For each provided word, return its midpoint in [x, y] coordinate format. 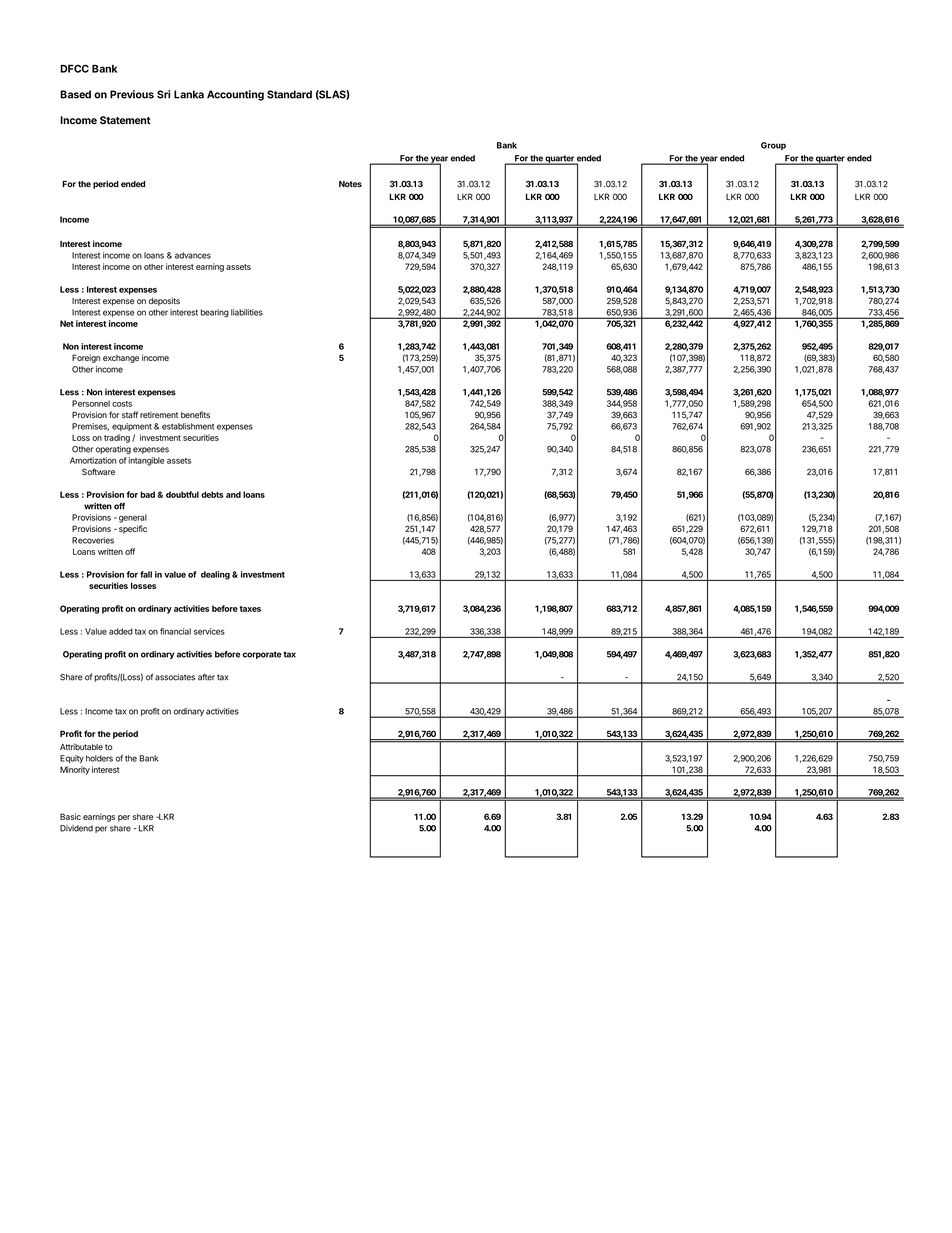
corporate [262, 655]
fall [146, 574]
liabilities [247, 312]
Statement [125, 120]
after [206, 677]
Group [773, 146]
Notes [350, 184]
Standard [289, 94]
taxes [250, 609]
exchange [121, 359]
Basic [70, 816]
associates [175, 677]
